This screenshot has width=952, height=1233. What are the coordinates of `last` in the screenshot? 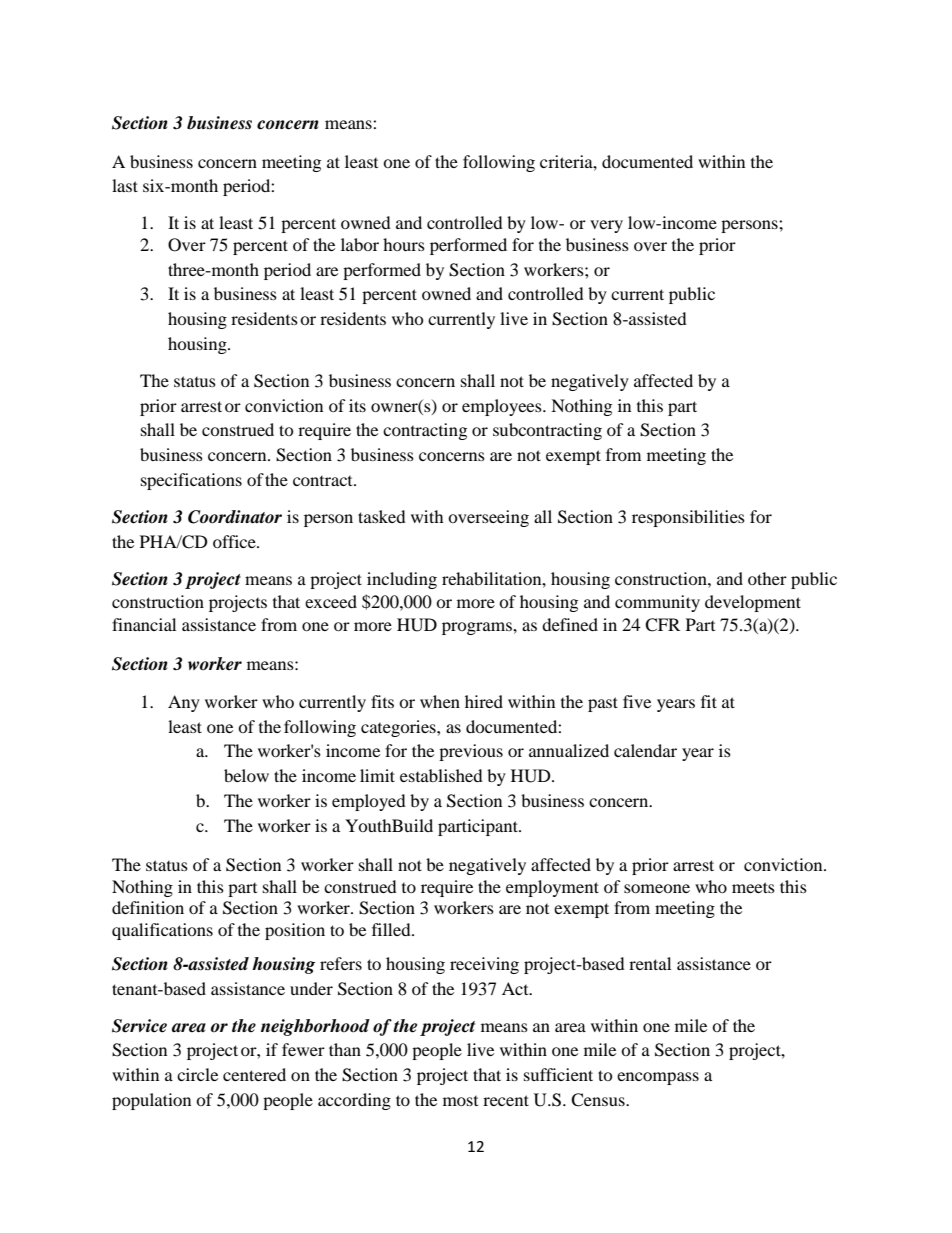 It's located at (125, 185).
